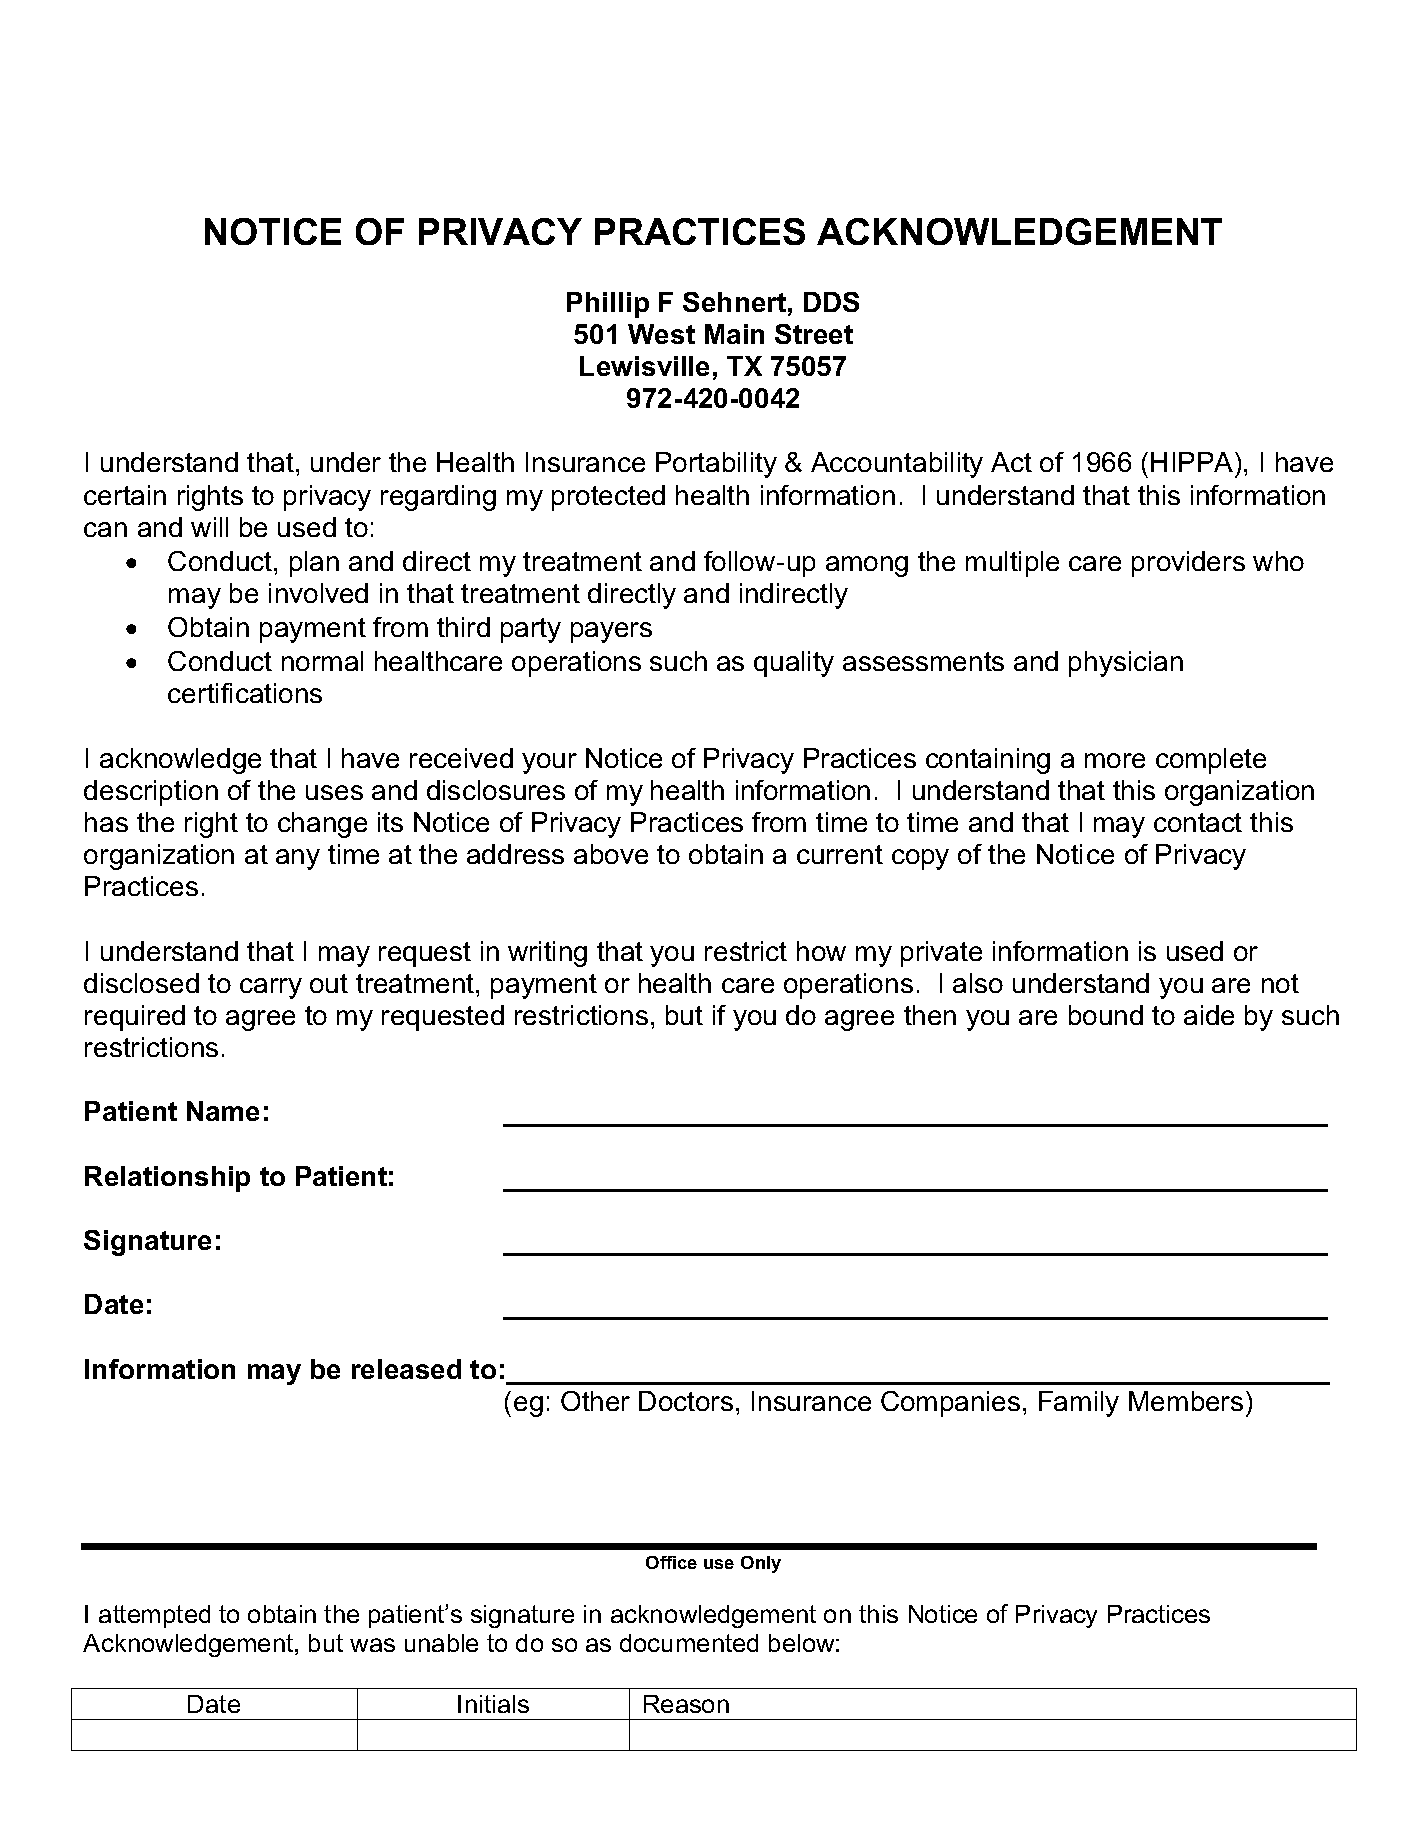  I want to click on more, so click(1115, 760).
